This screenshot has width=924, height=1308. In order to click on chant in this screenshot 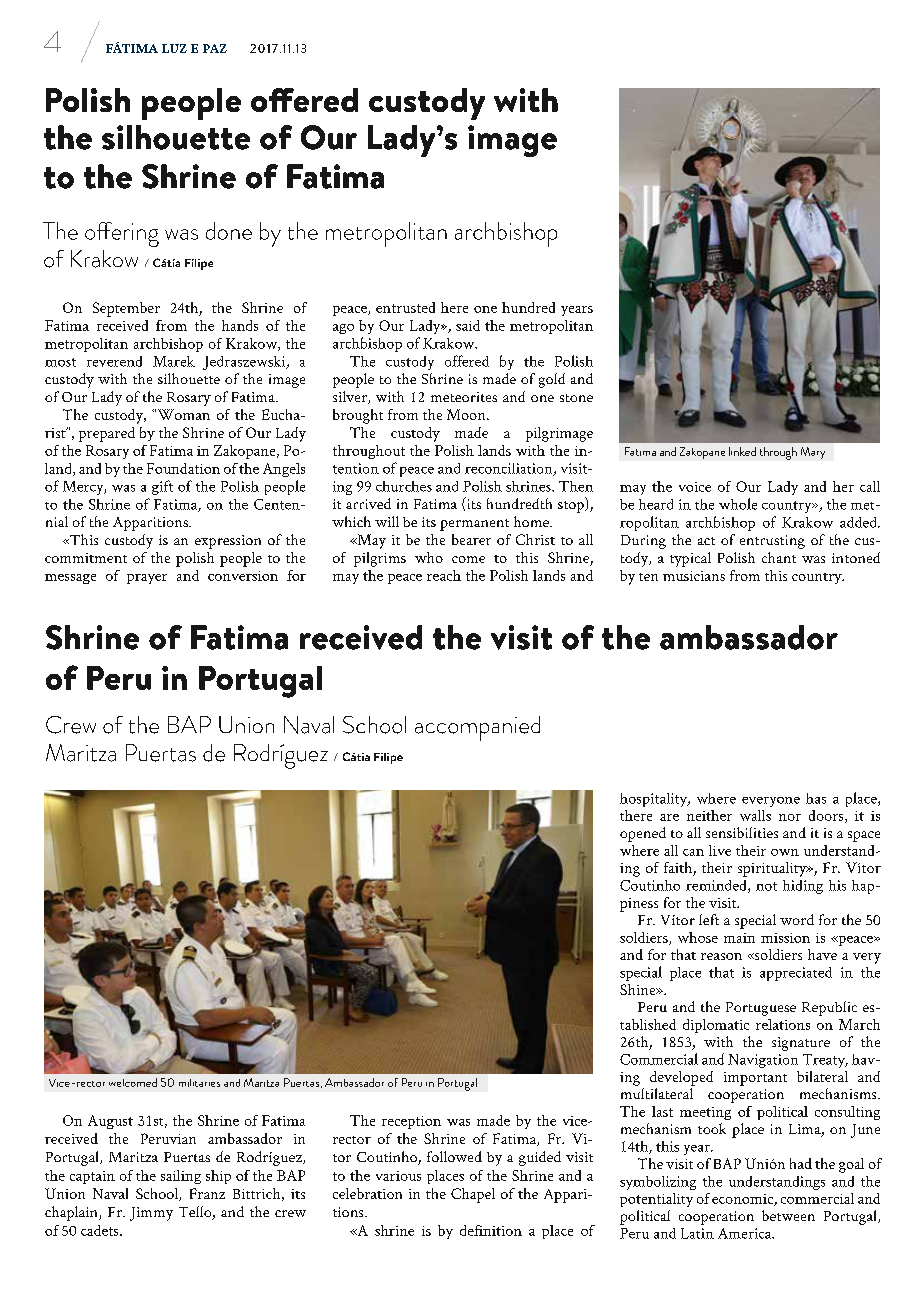, I will do `click(779, 557)`.
